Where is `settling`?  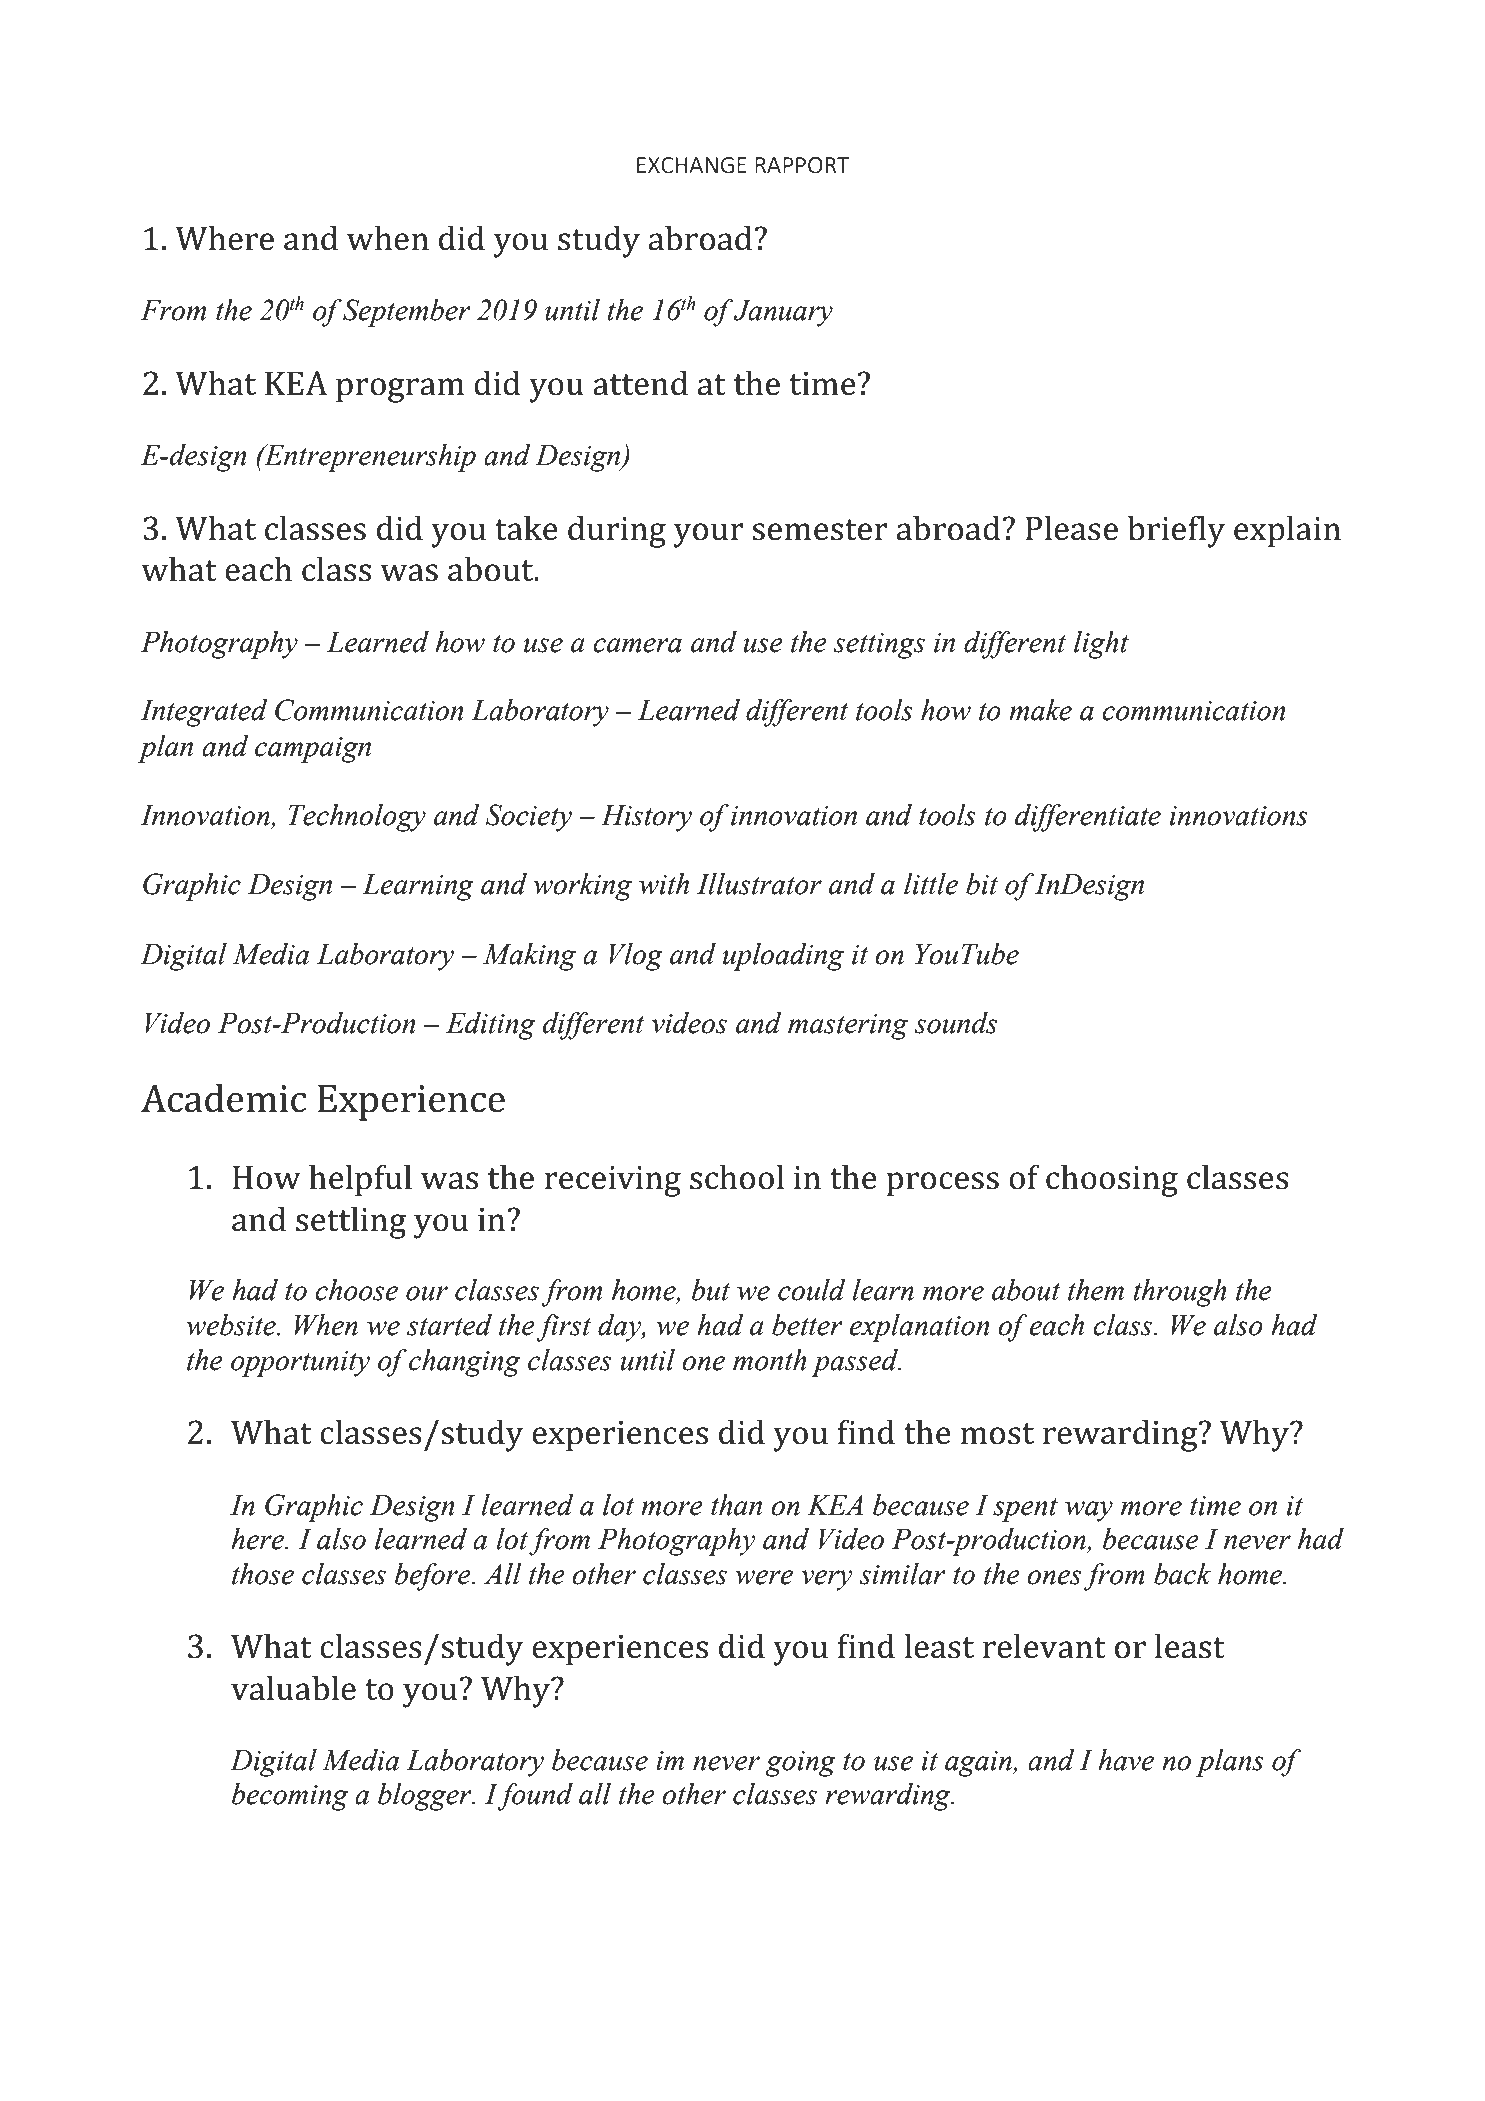
settling is located at coordinates (351, 1222).
